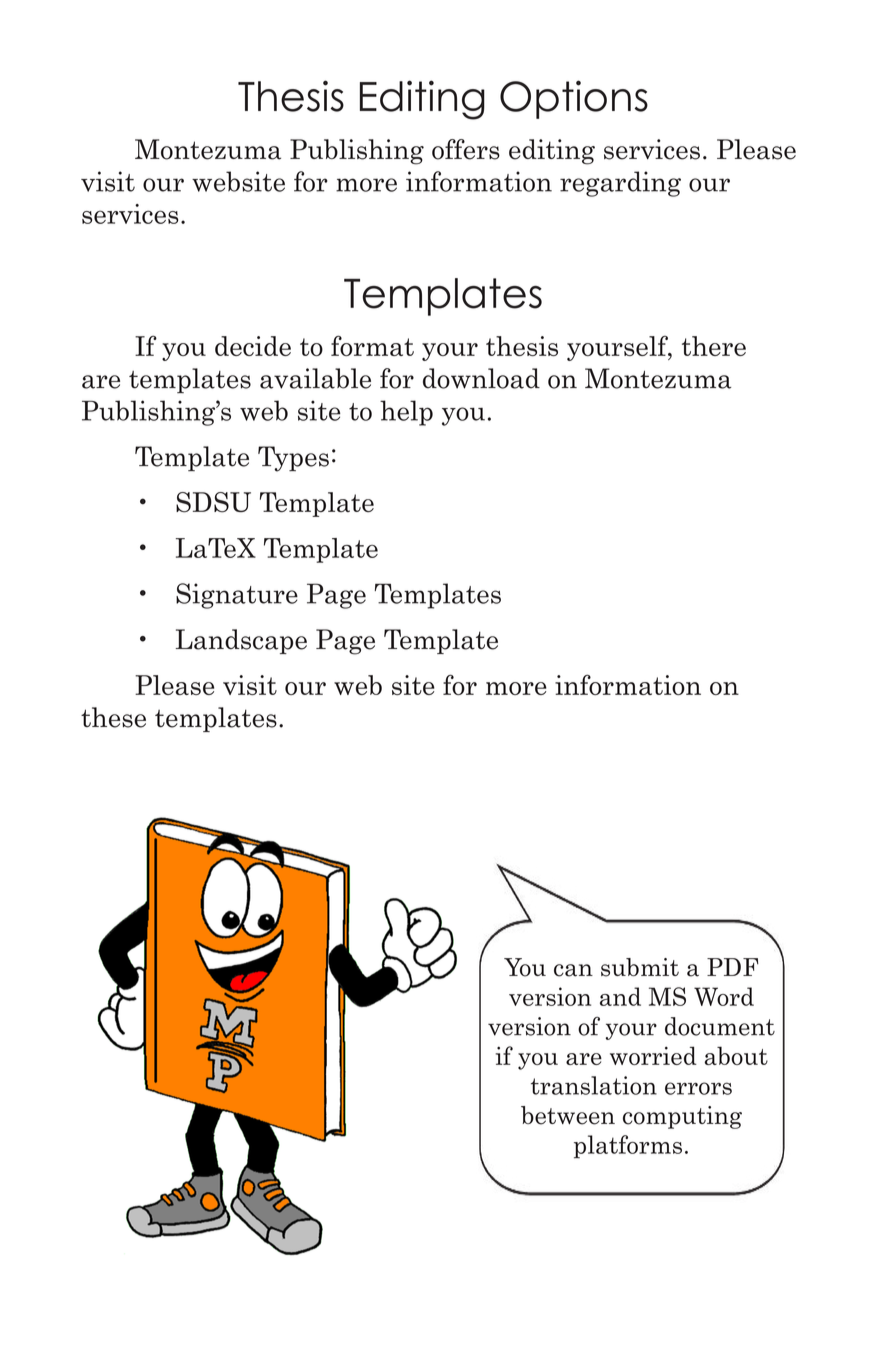 The height and width of the screenshot is (1372, 887). Describe the element at coordinates (568, 1115) in the screenshot. I see `between` at that location.
